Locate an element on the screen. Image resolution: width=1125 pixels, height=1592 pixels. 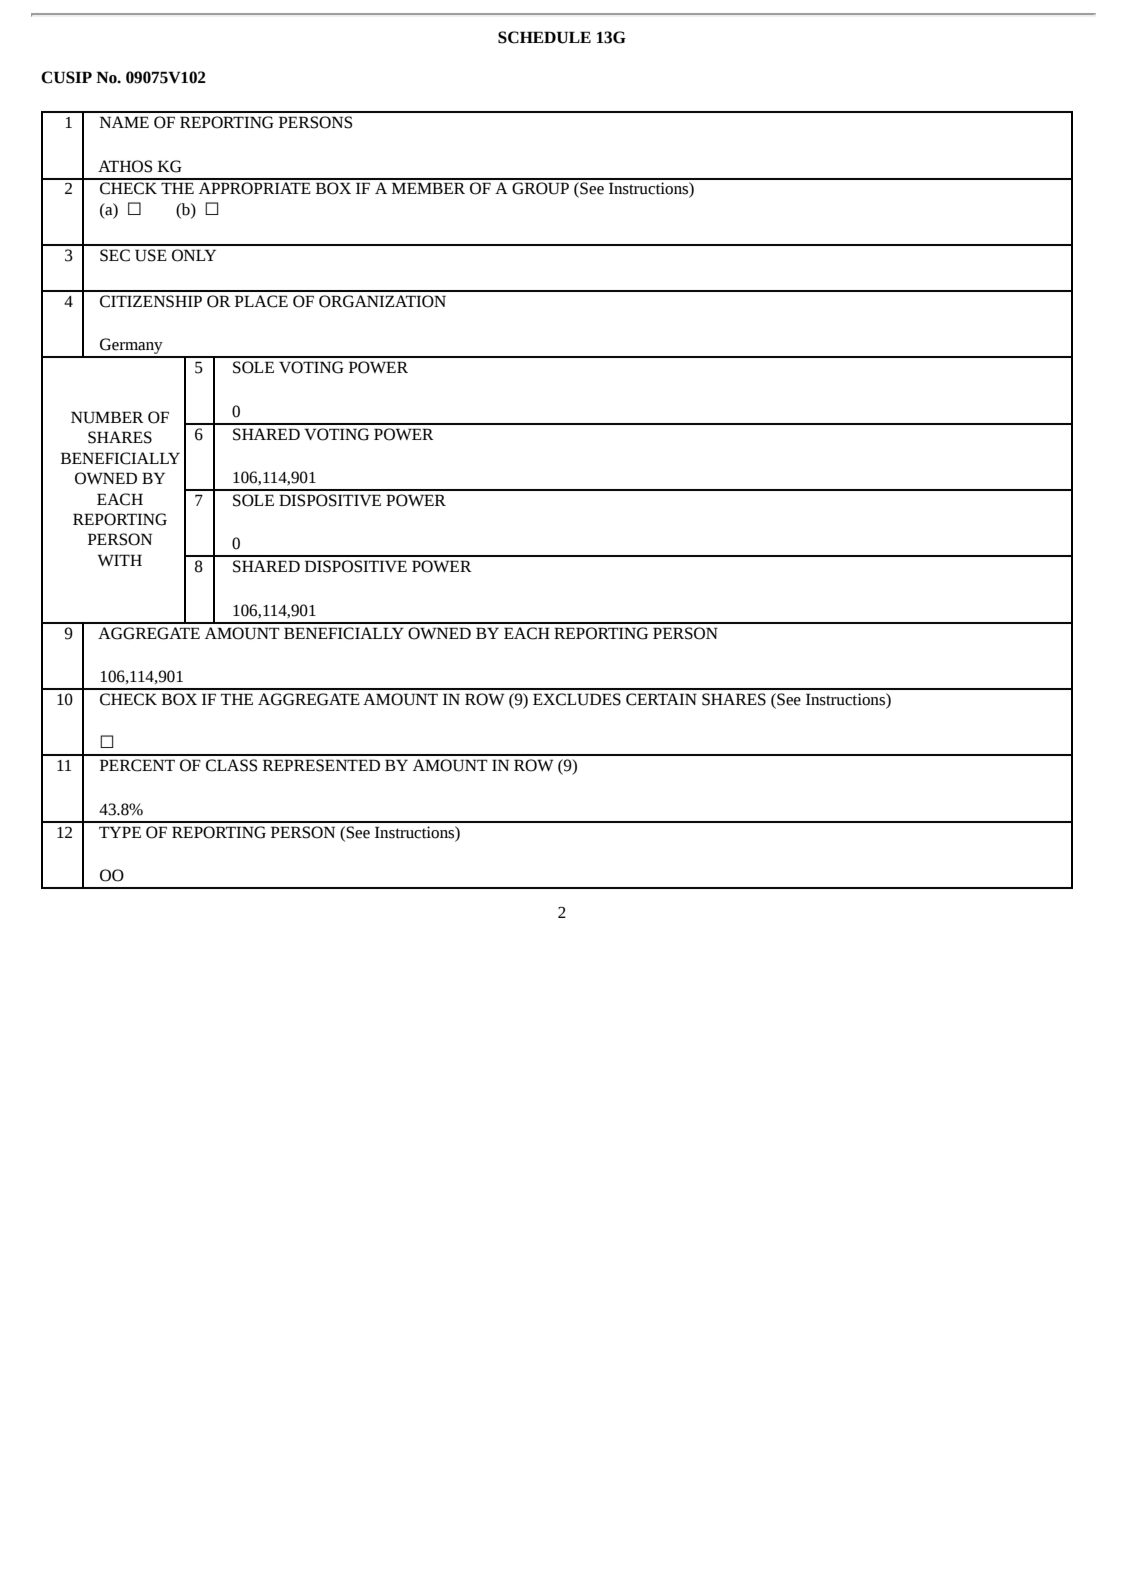
SCHEDULE is located at coordinates (544, 37).
